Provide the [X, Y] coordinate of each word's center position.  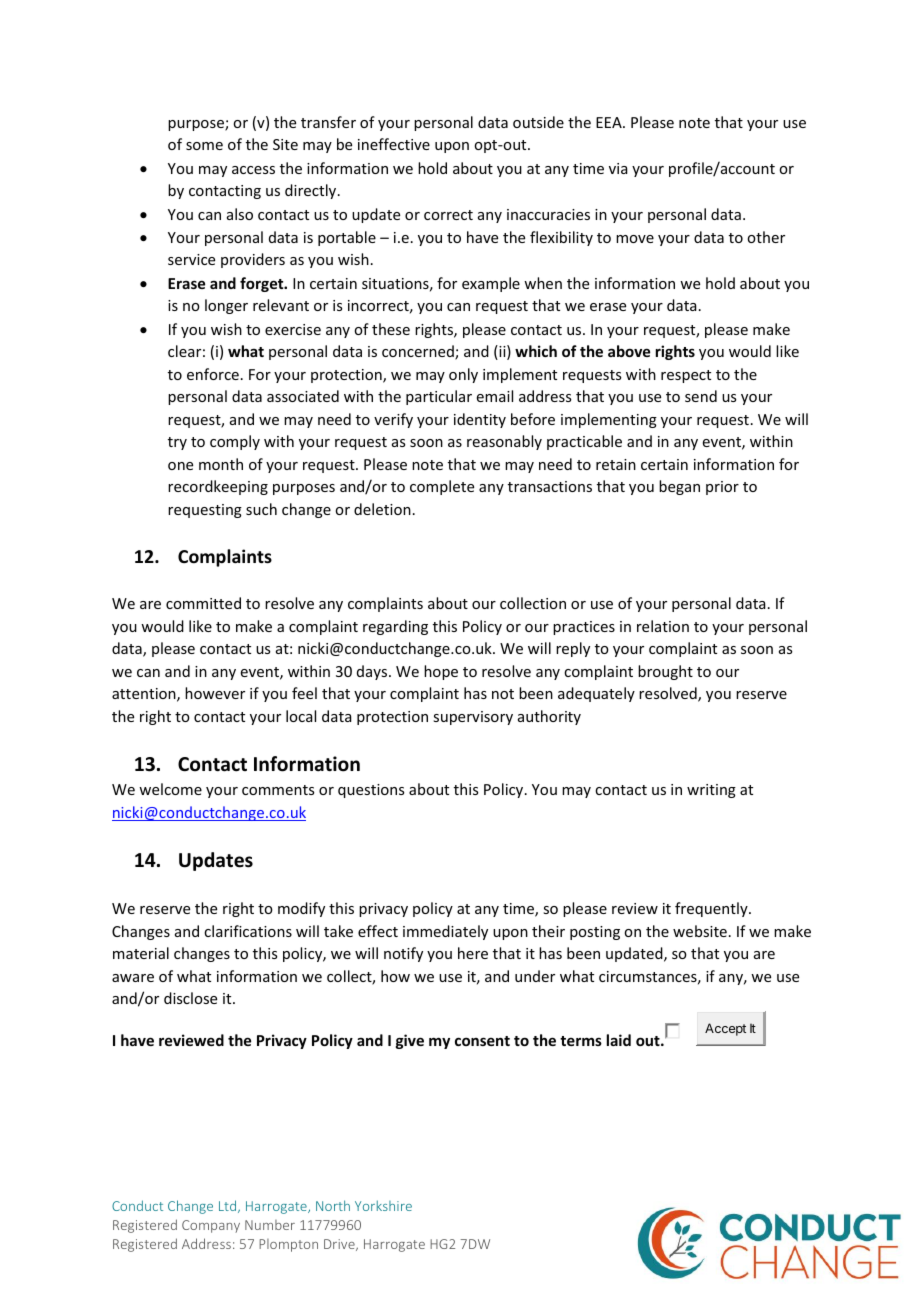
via [618, 168]
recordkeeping [218, 487]
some [204, 146]
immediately [445, 932]
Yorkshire [383, 1205]
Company [211, 1226]
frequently [712, 909]
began [679, 487]
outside [538, 122]
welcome [170, 789]
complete [442, 487]
